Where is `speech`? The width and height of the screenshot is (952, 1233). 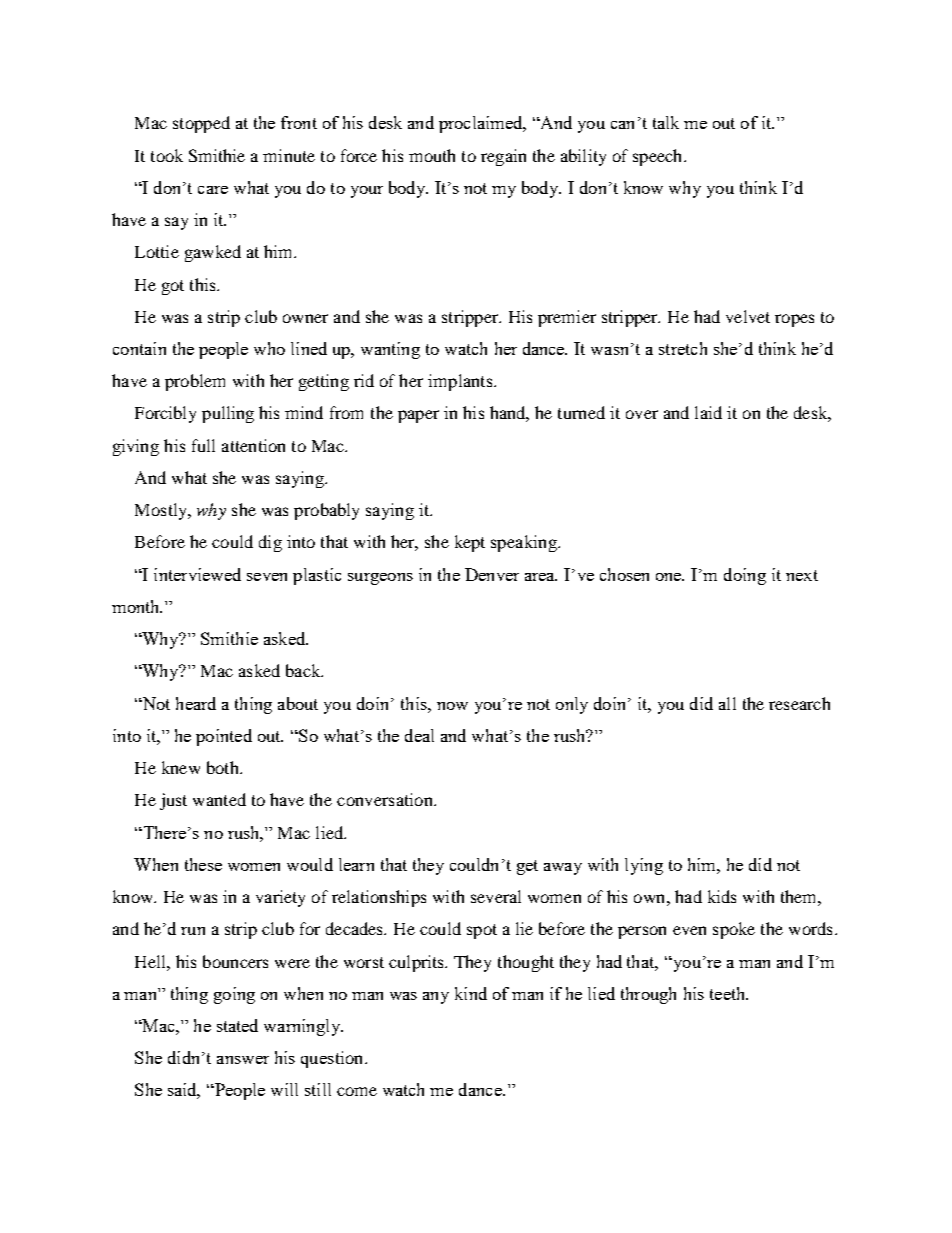 speech is located at coordinates (659, 157).
